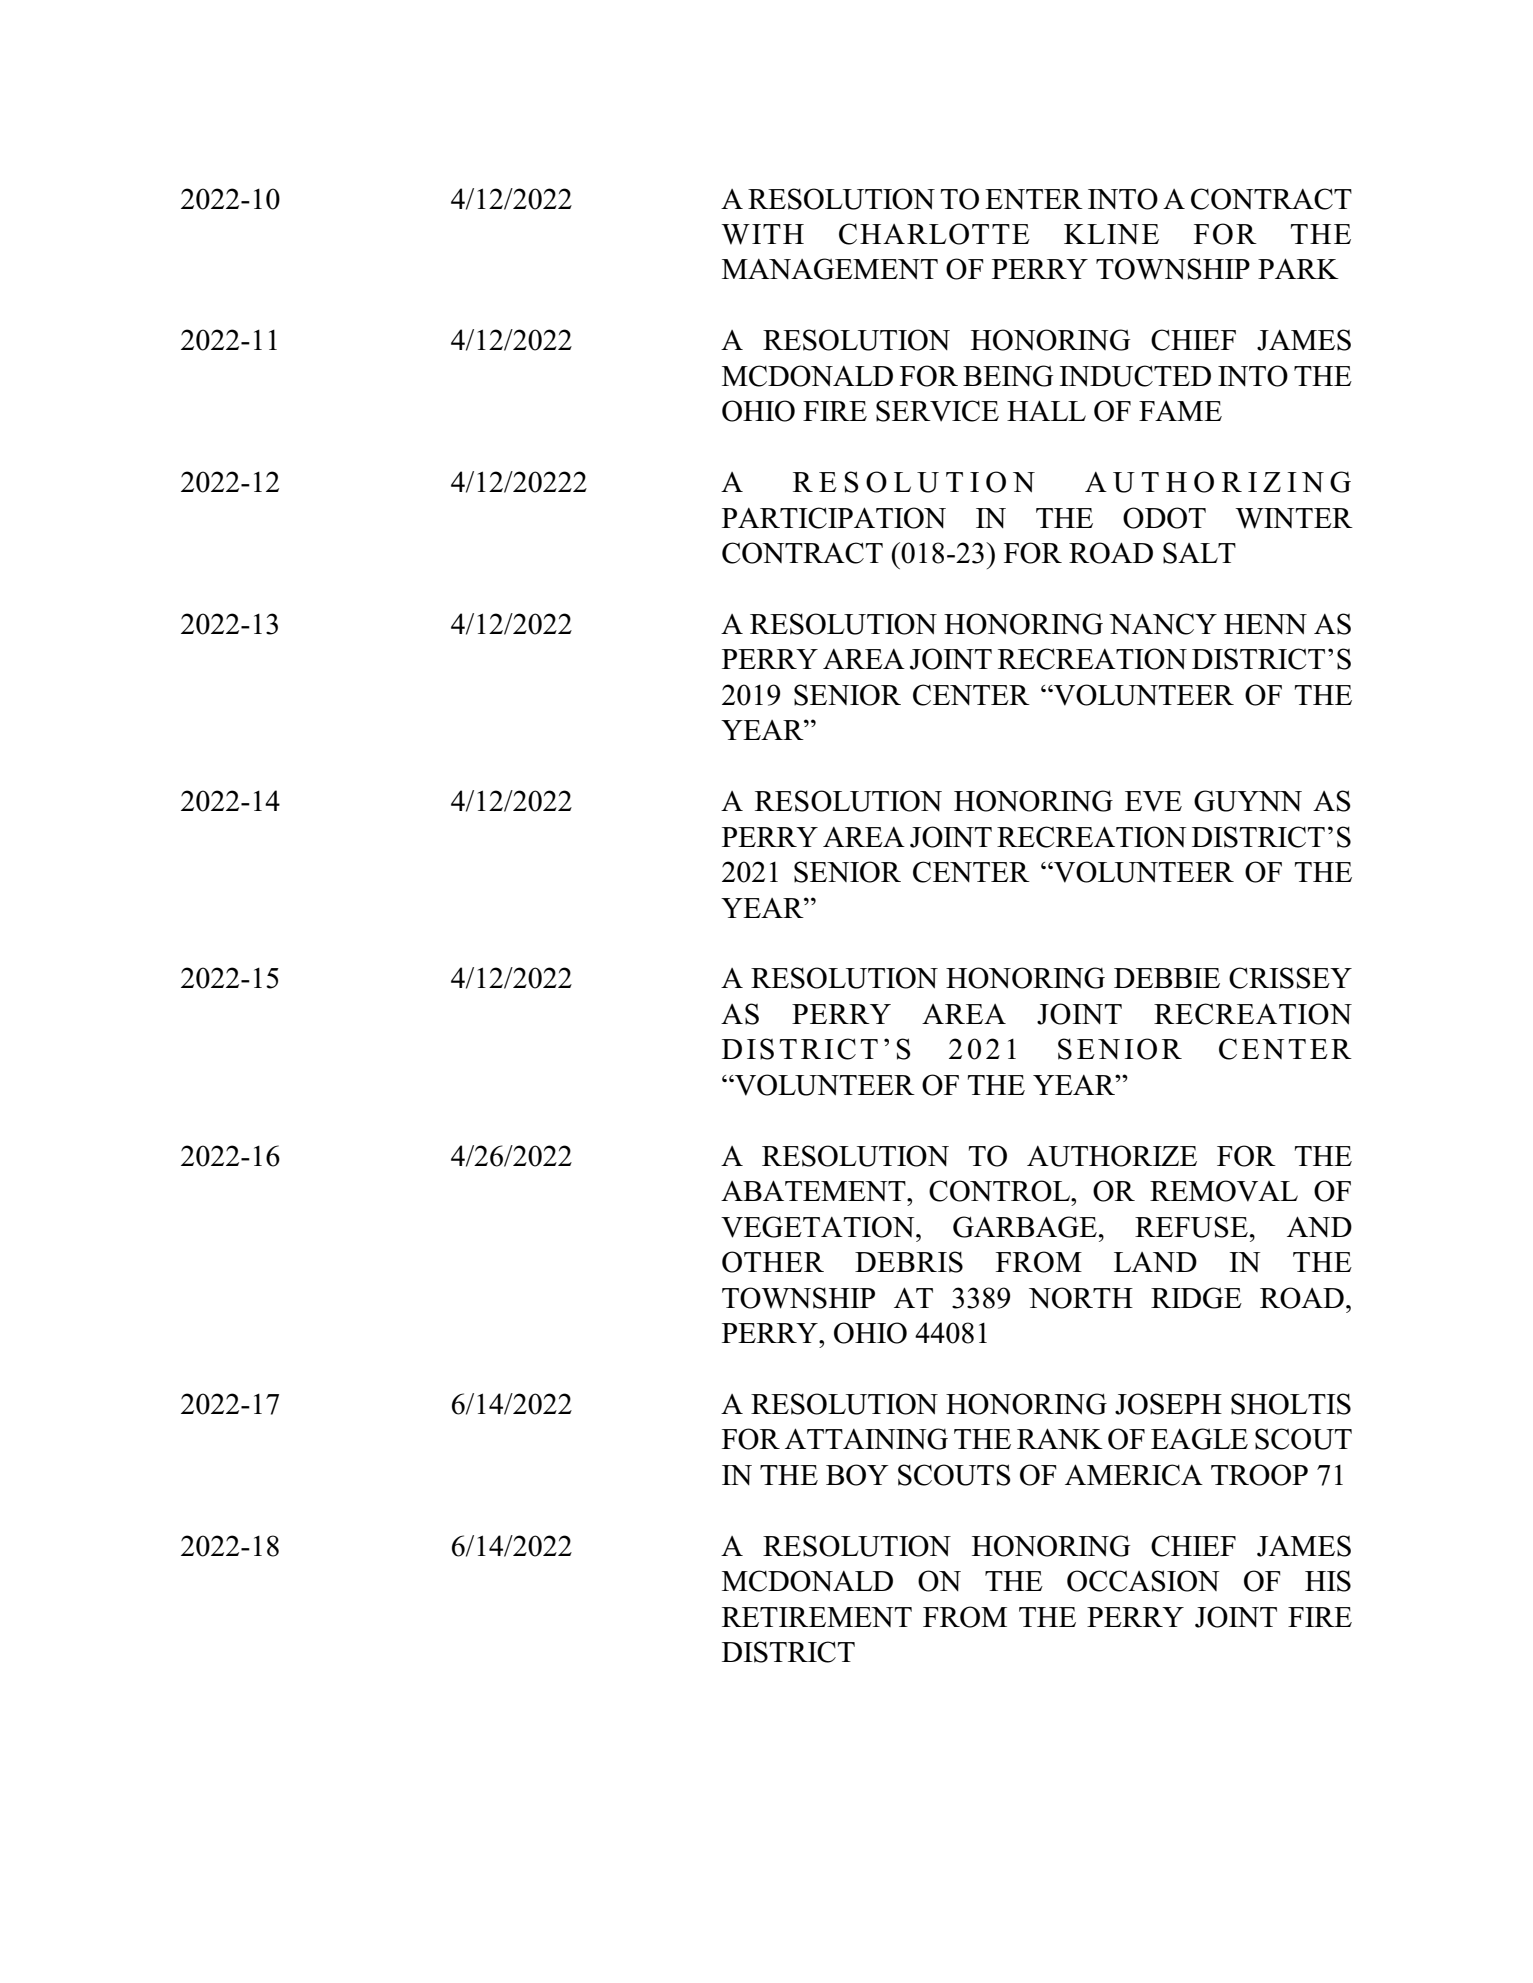  What do you see at coordinates (1111, 234) in the image?
I see `KLINE` at bounding box center [1111, 234].
